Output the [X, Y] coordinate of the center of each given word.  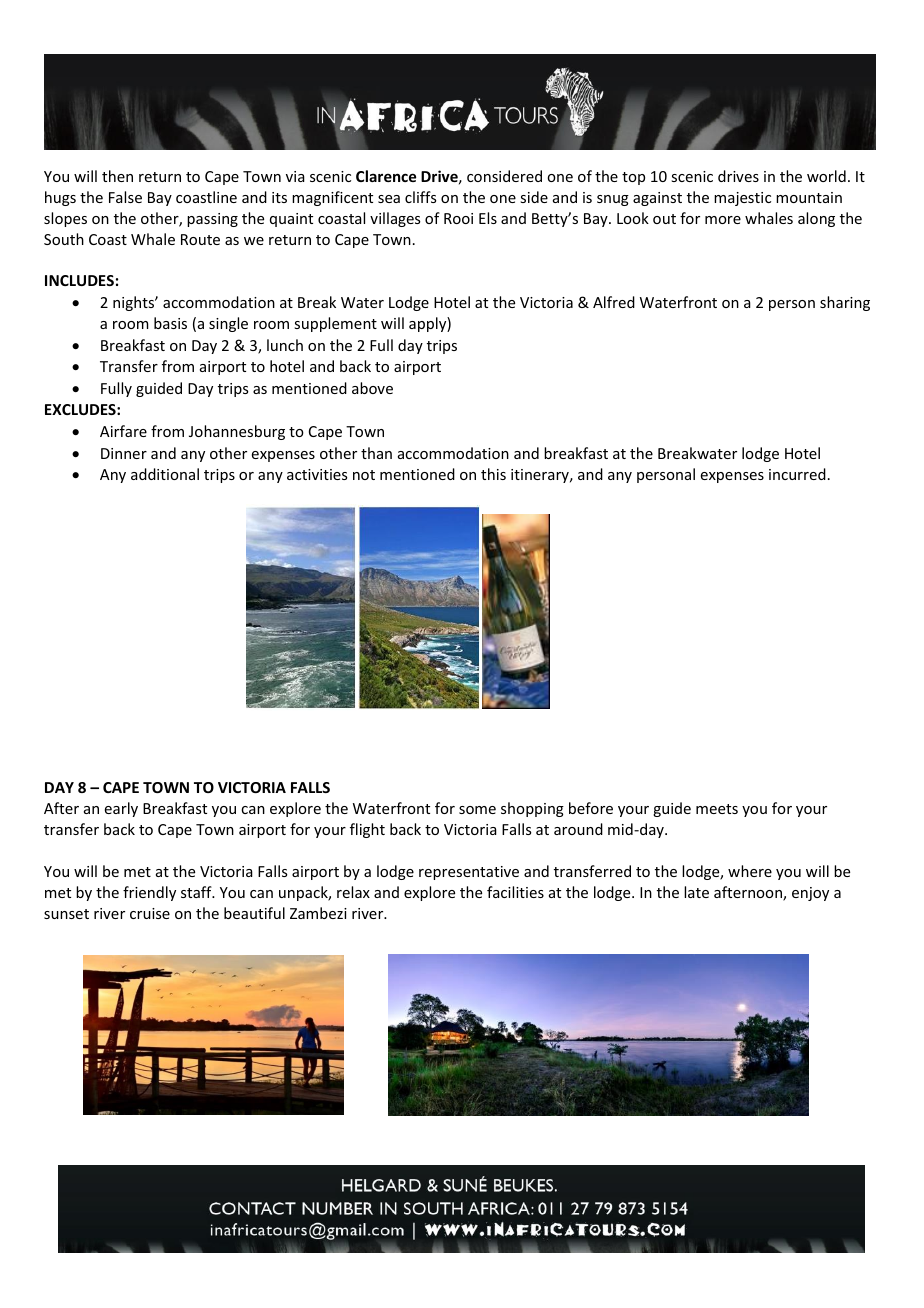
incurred [797, 474]
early [121, 809]
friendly [149, 893]
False [125, 197]
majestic [742, 199]
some [477, 810]
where [750, 871]
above [372, 388]
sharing [845, 303]
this [493, 474]
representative [469, 873]
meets [717, 809]
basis [170, 323]
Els [488, 218]
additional [165, 474]
